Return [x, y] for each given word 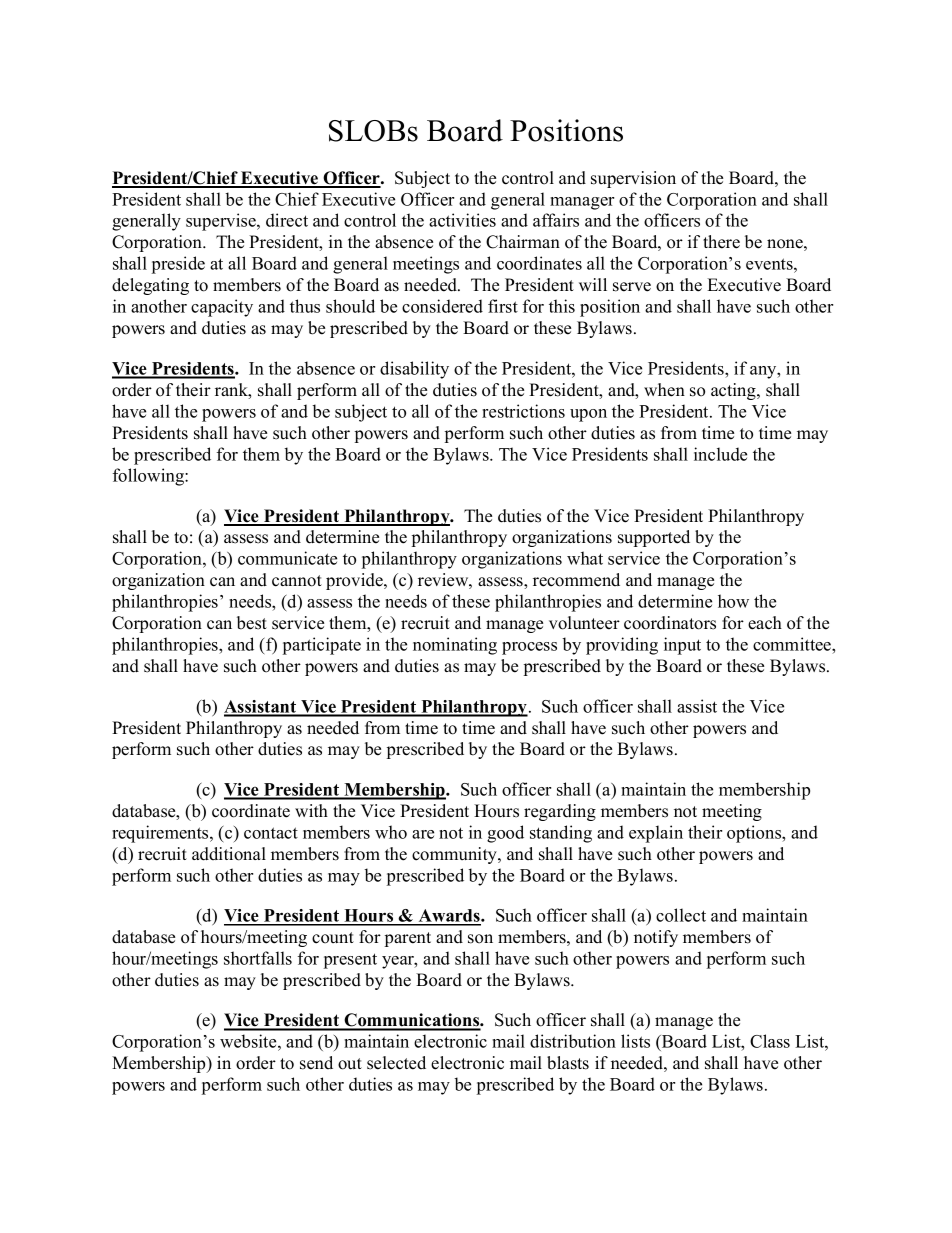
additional [229, 854]
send [316, 1063]
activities [462, 220]
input [682, 646]
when [664, 390]
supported [654, 538]
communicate [287, 558]
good [505, 834]
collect [681, 915]
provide [355, 581]
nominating [455, 646]
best [252, 623]
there [721, 242]
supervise [222, 222]
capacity [222, 308]
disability [414, 370]
